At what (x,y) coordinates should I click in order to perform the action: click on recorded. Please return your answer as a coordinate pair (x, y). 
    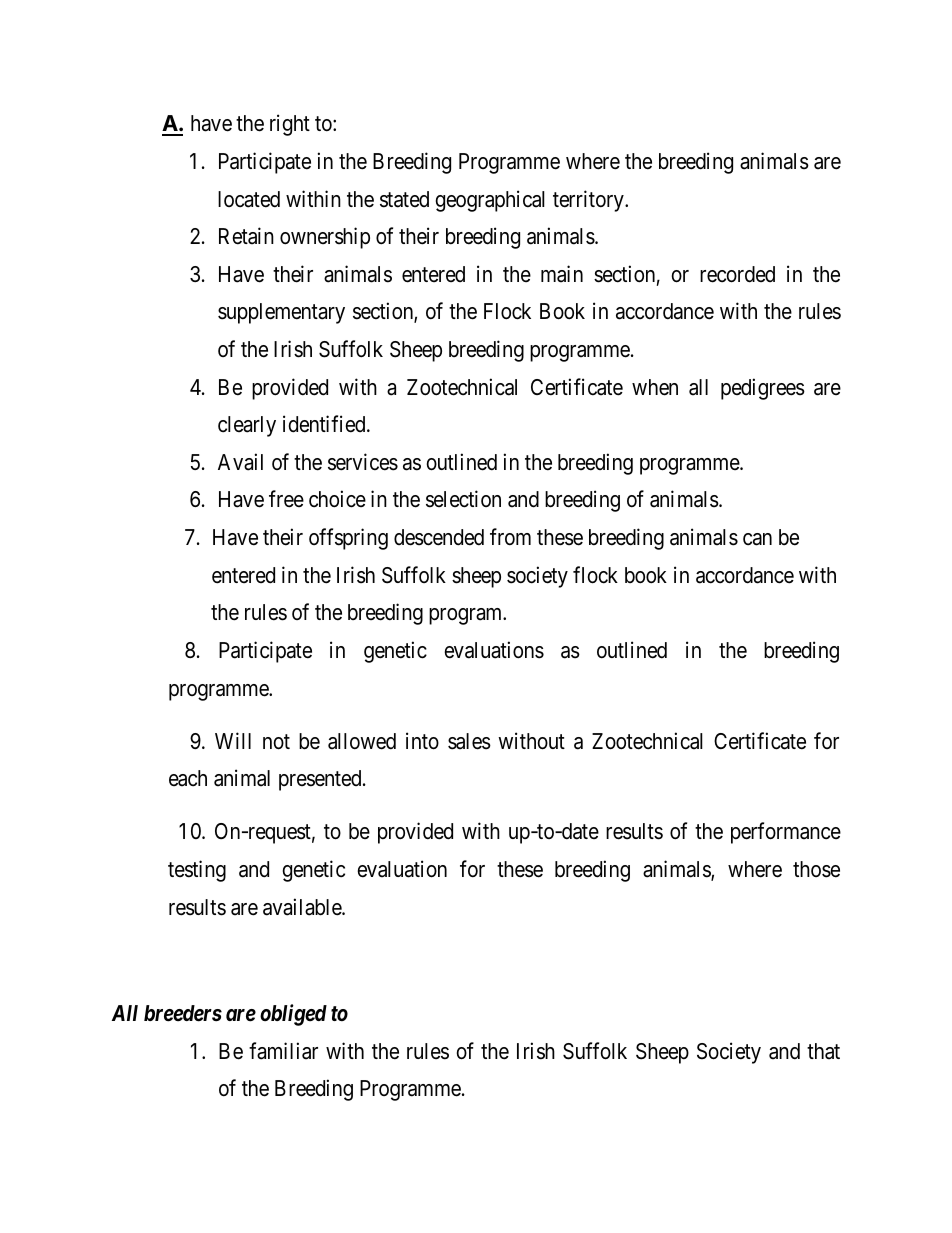
    Looking at the image, I should click on (737, 274).
